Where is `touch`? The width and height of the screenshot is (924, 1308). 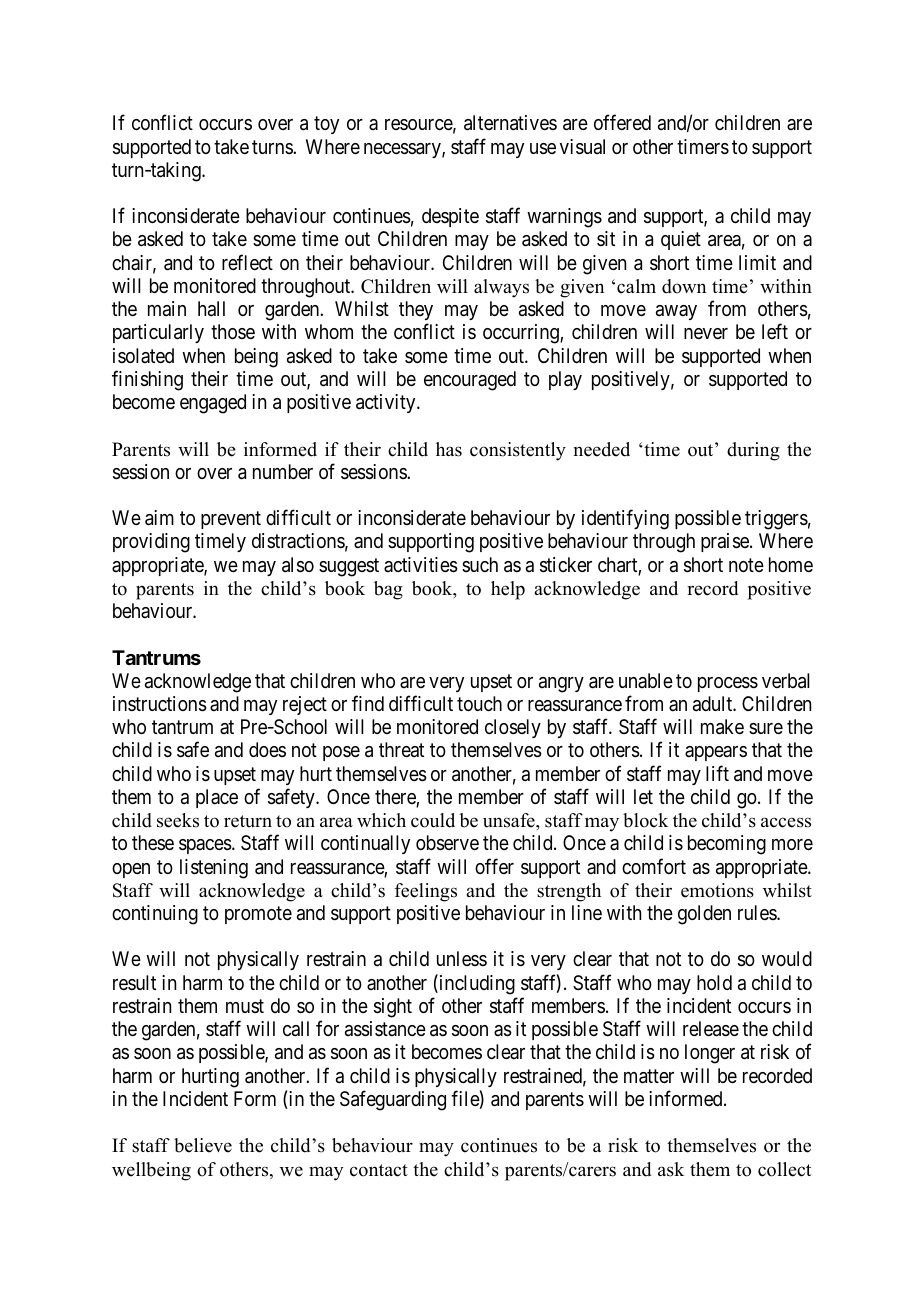 touch is located at coordinates (479, 703).
